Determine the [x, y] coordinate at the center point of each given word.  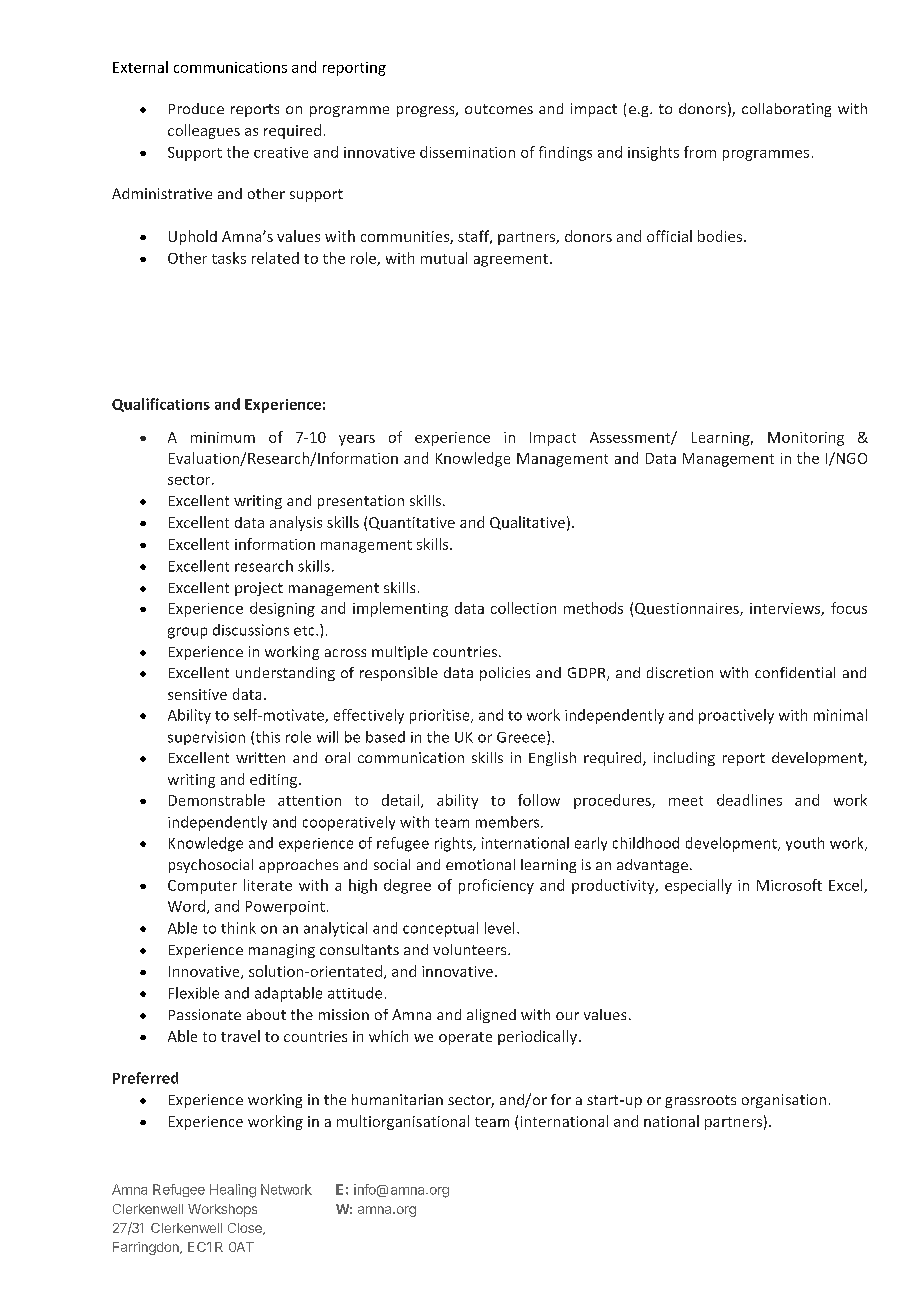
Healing [233, 1191]
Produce [196, 108]
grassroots [700, 1101]
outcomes [499, 109]
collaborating [786, 110]
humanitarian [397, 1099]
